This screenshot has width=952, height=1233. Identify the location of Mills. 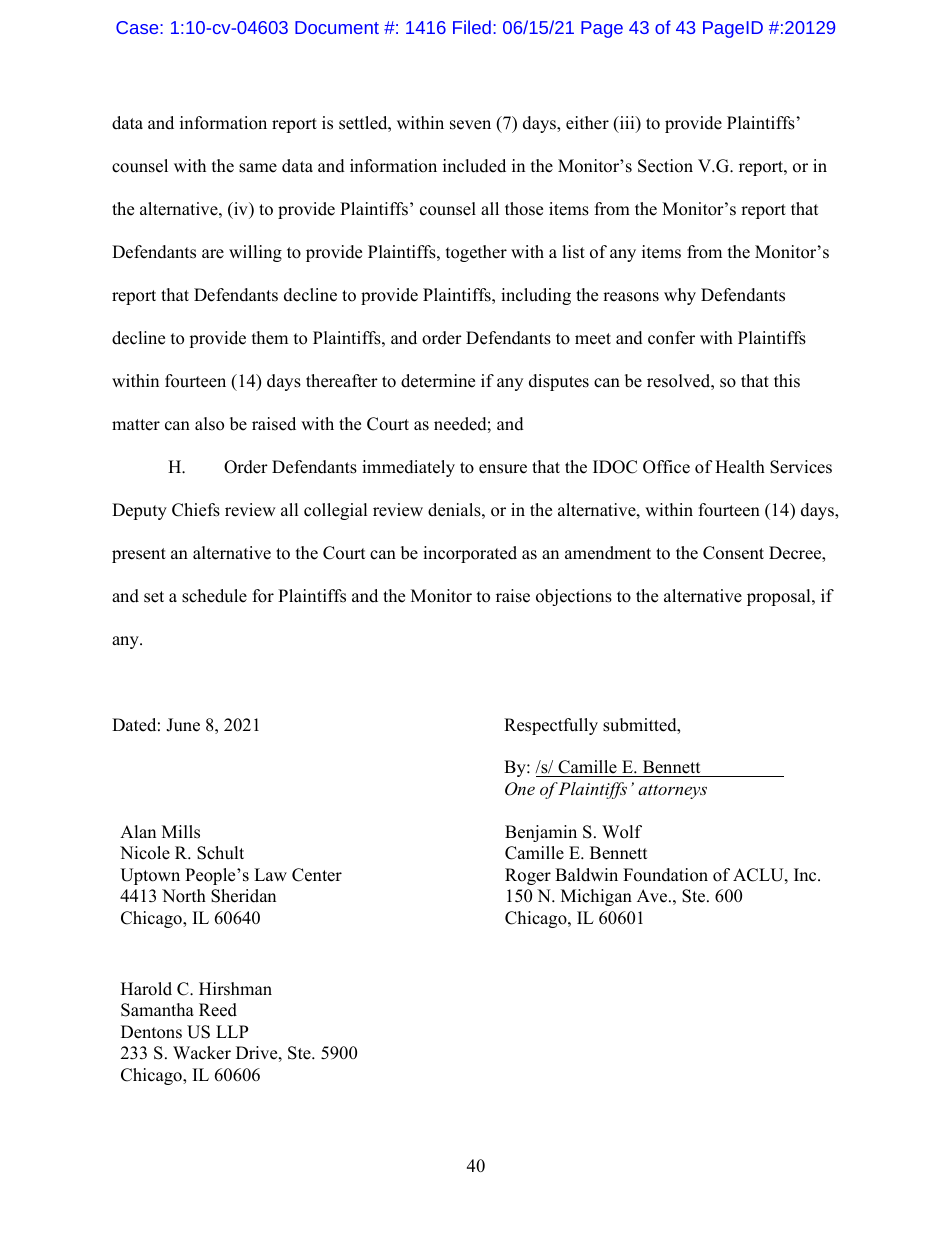
(181, 832).
